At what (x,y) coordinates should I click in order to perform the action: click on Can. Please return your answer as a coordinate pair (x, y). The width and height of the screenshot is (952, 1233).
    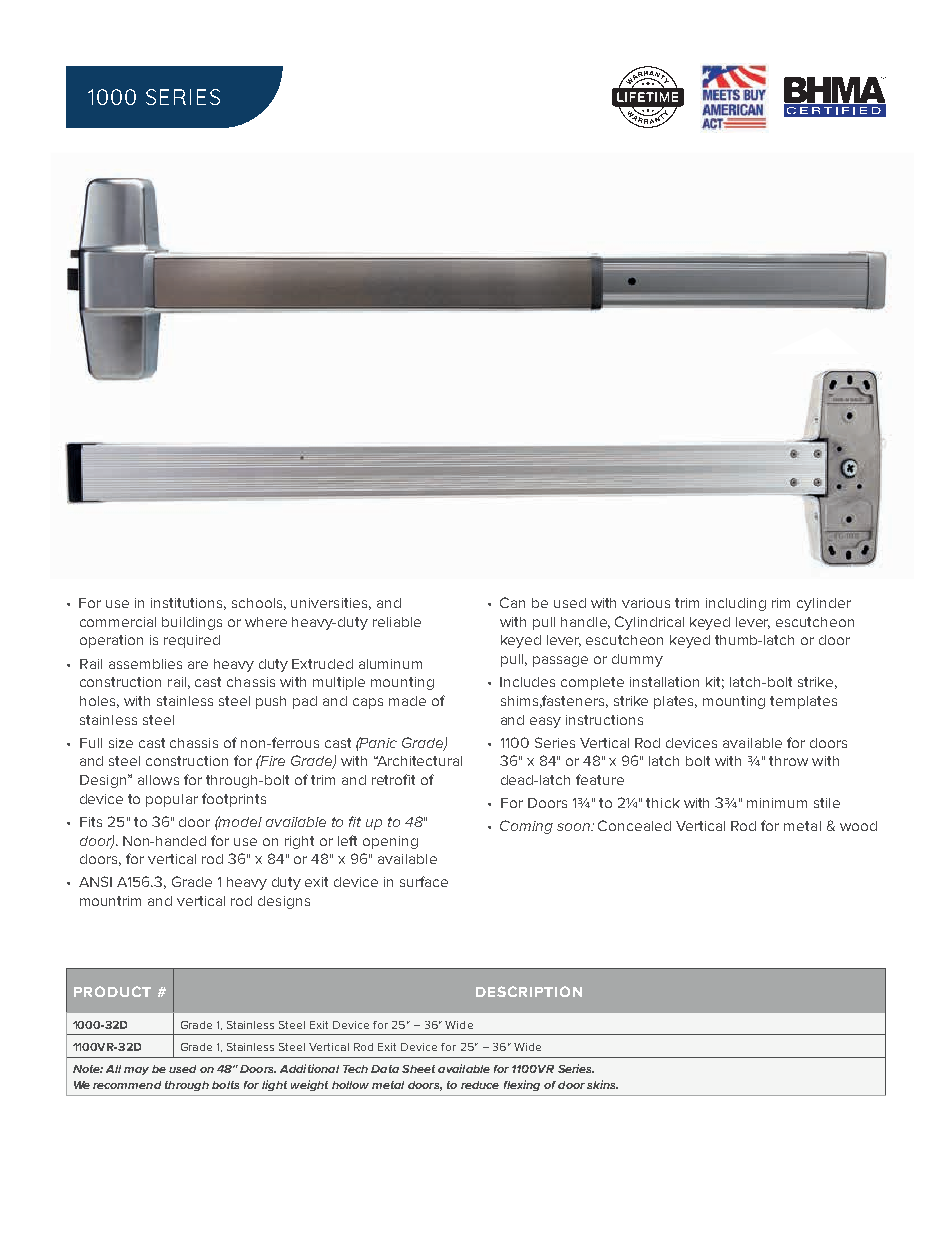
    Looking at the image, I should click on (512, 602).
